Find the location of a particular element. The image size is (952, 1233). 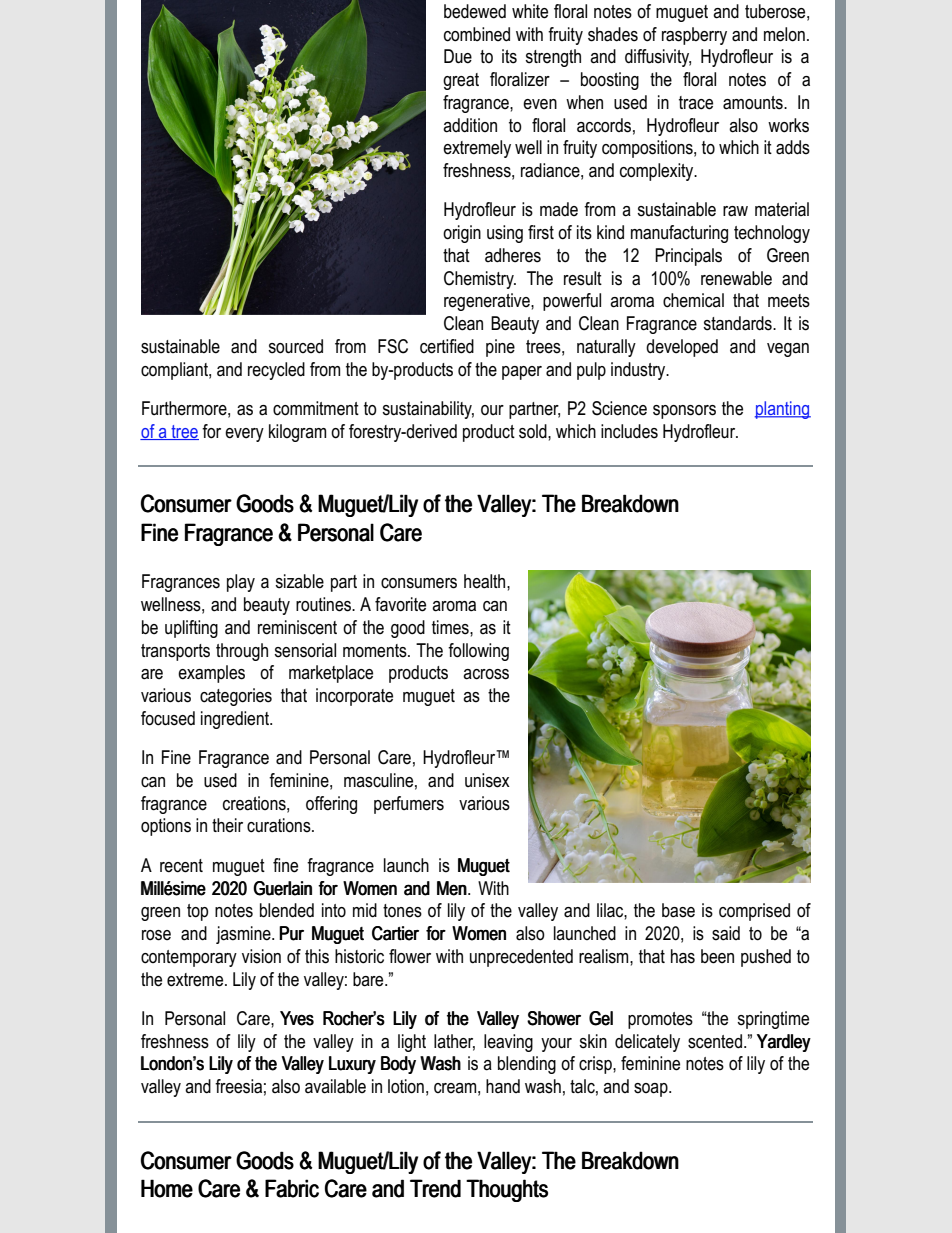

Fabric is located at coordinates (292, 1188).
